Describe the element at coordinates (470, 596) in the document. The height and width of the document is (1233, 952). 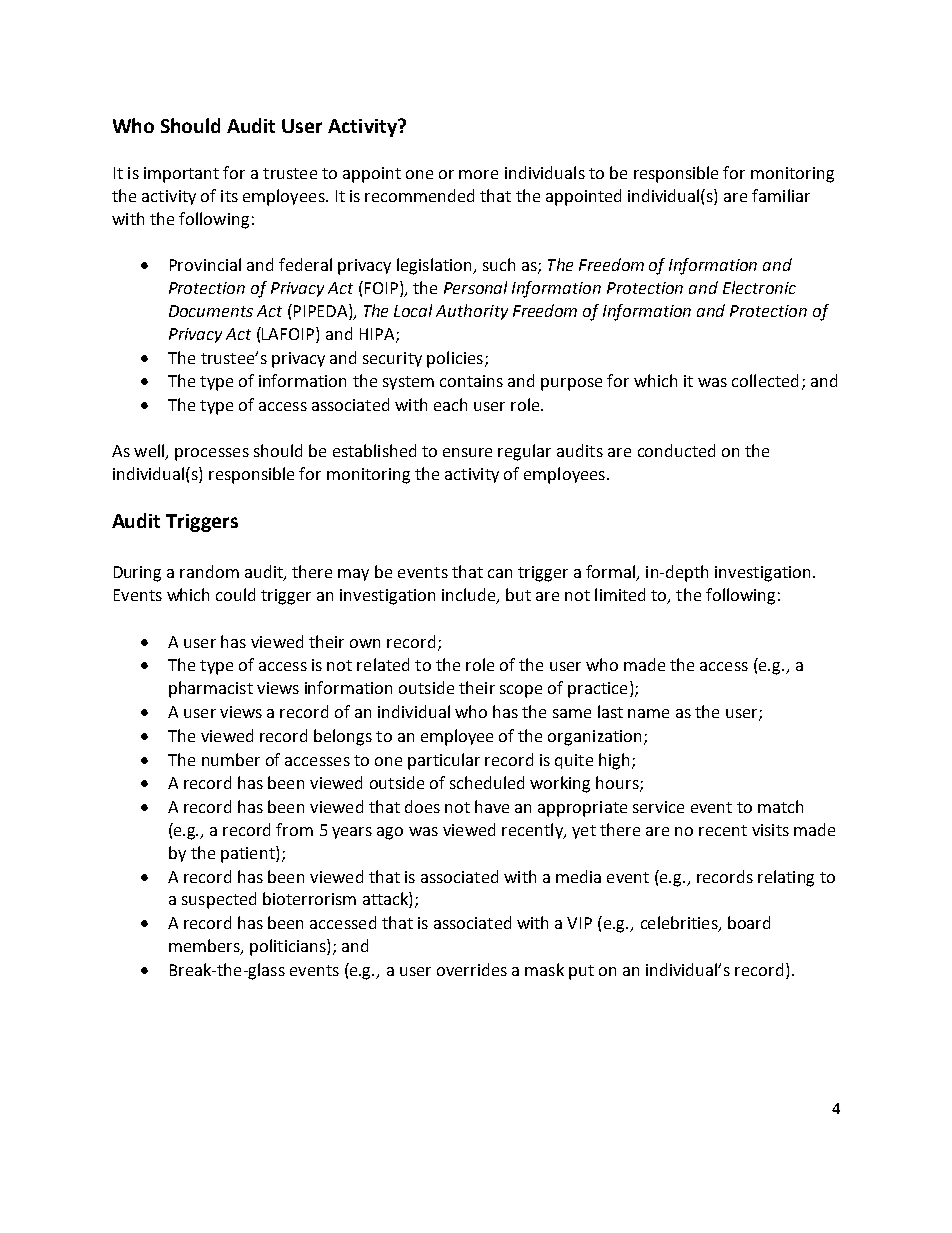
I see `include` at that location.
